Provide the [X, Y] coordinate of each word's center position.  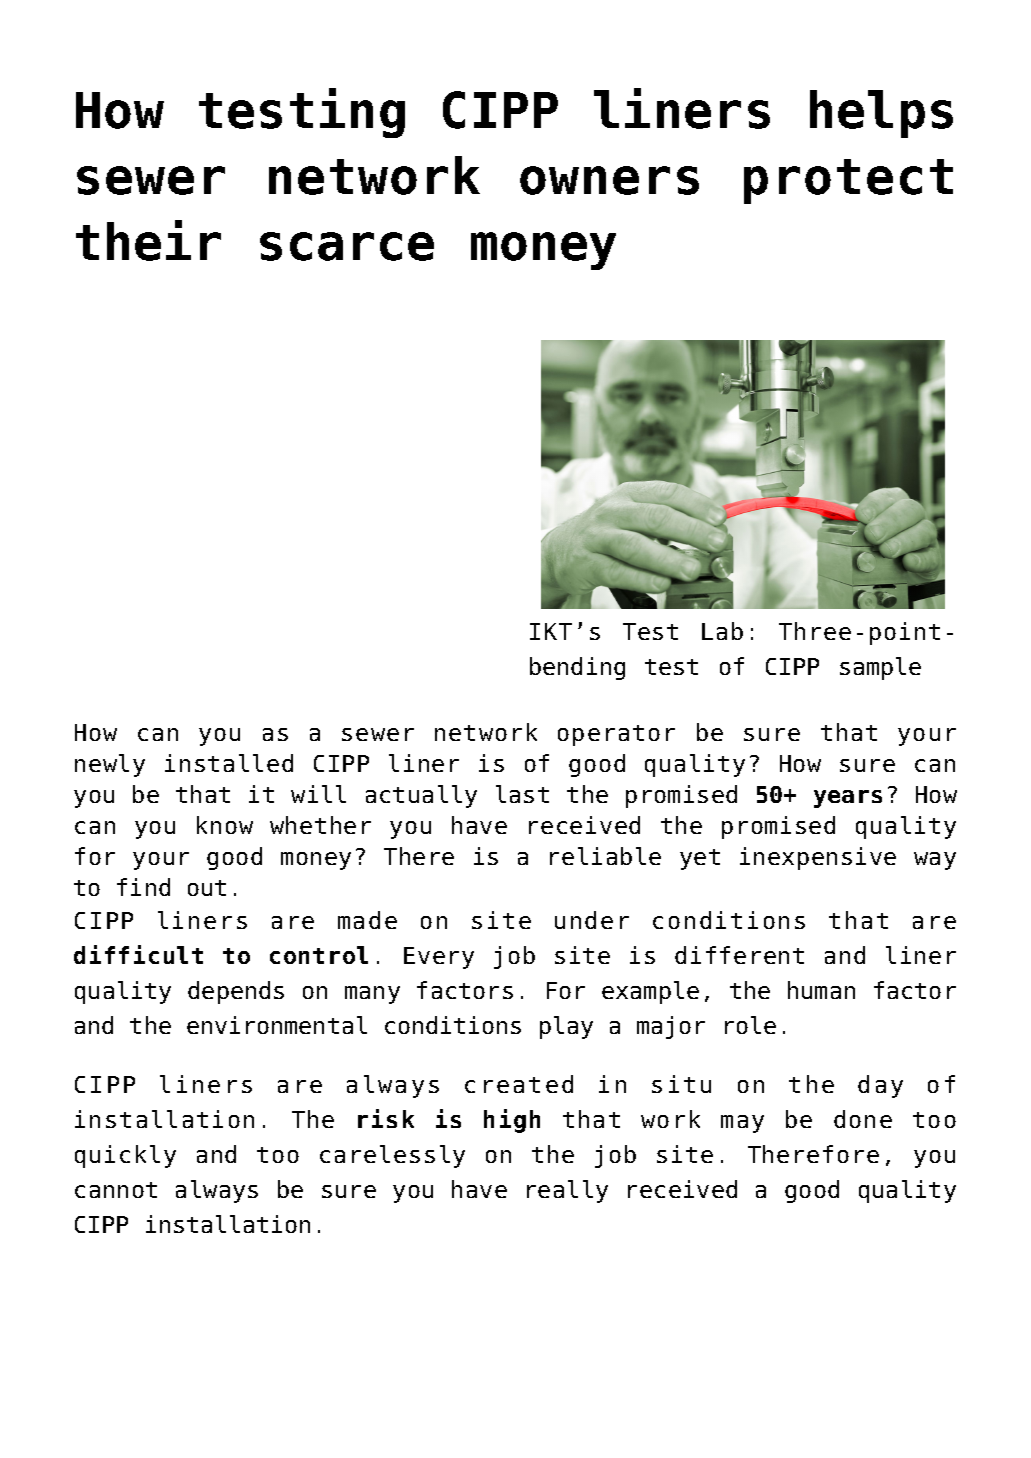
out [207, 888]
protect [848, 181]
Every [439, 958]
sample [880, 668]
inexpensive [818, 858]
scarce [347, 246]
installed [229, 763]
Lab [722, 631]
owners [609, 180]
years [848, 799]
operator [616, 735]
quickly [125, 1156]
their [148, 240]
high [512, 1121]
